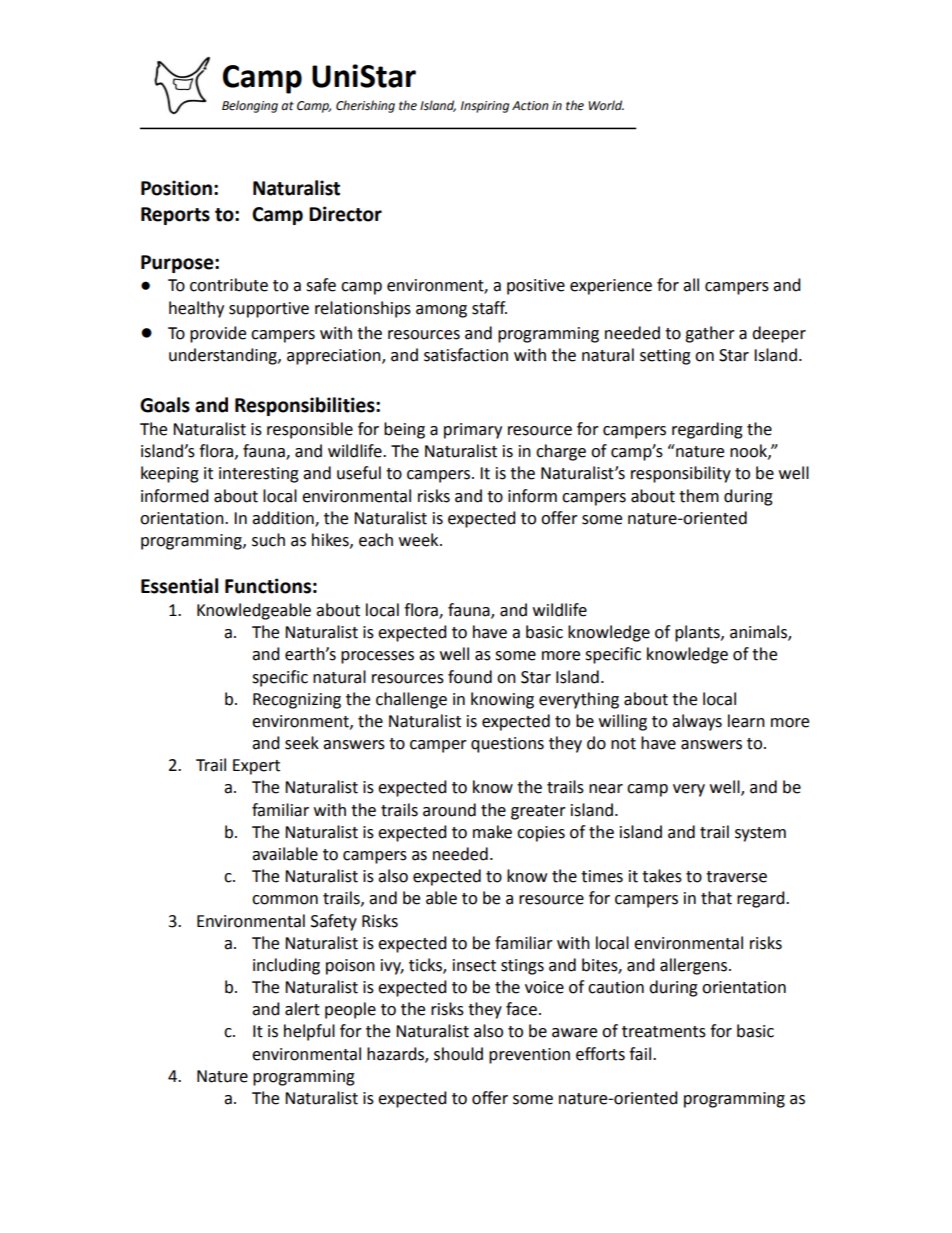  Describe the element at coordinates (489, 308) in the screenshot. I see `staff` at that location.
